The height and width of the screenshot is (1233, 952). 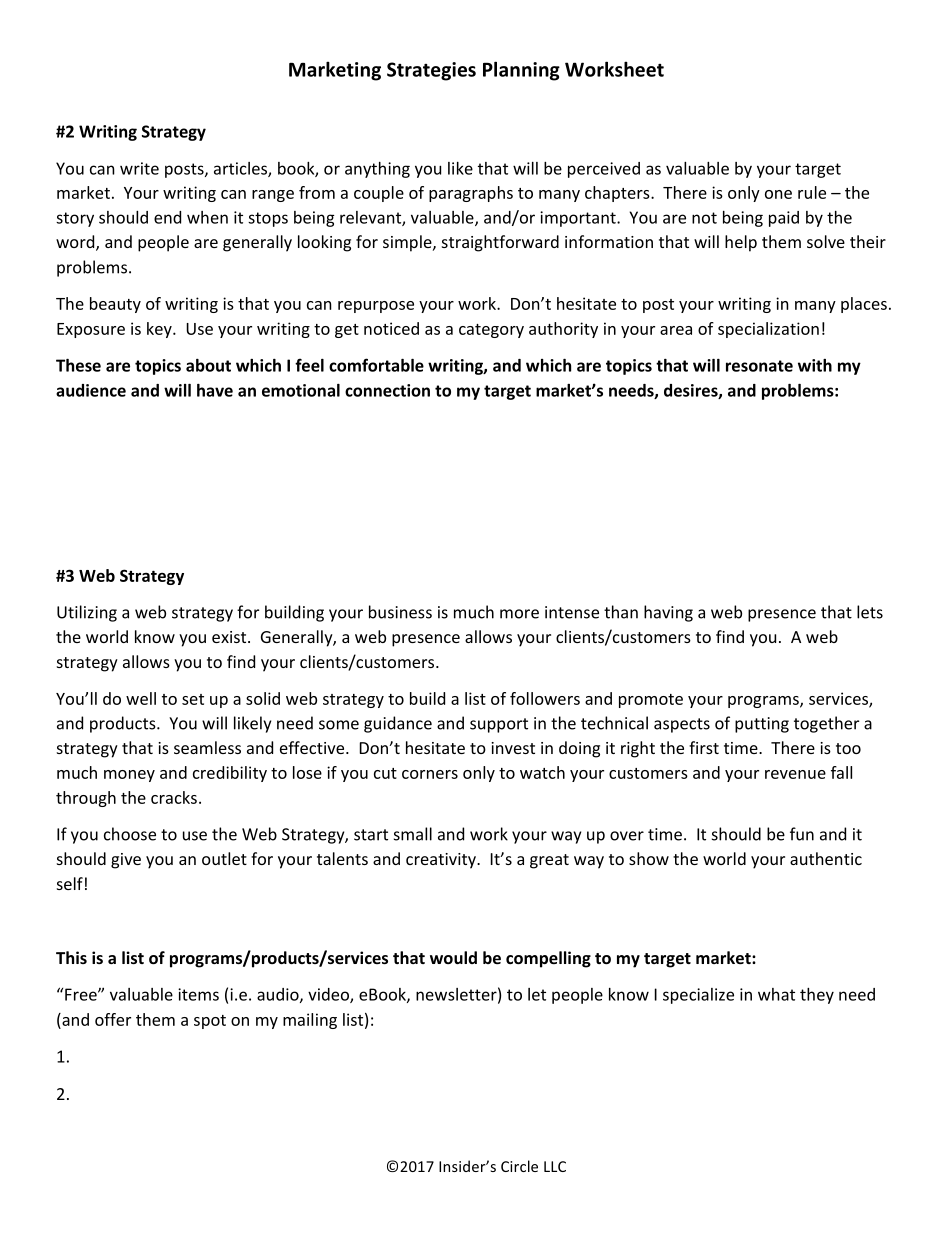 What do you see at coordinates (431, 71) in the screenshot?
I see `Strategies` at bounding box center [431, 71].
